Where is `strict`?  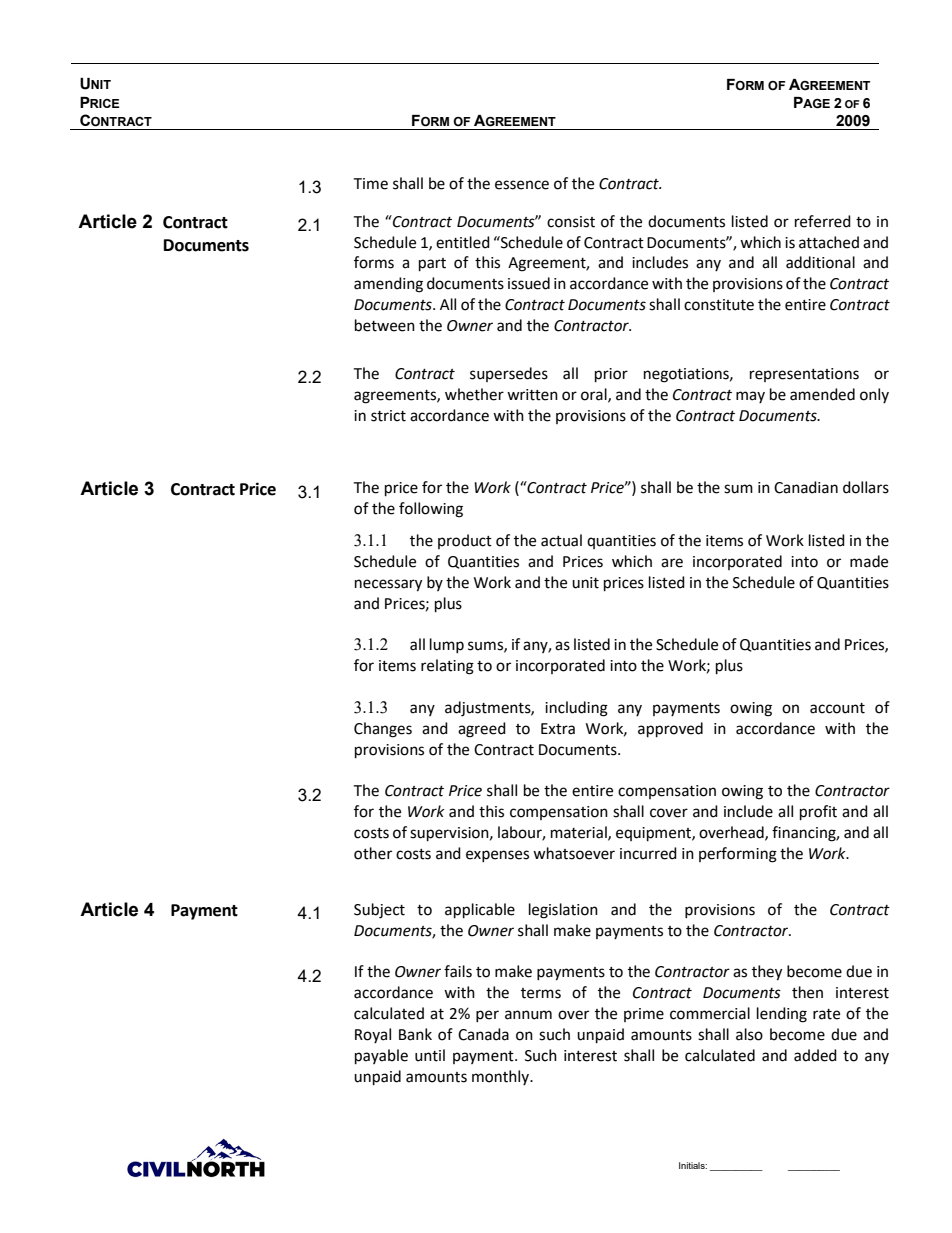
strict is located at coordinates (388, 416).
